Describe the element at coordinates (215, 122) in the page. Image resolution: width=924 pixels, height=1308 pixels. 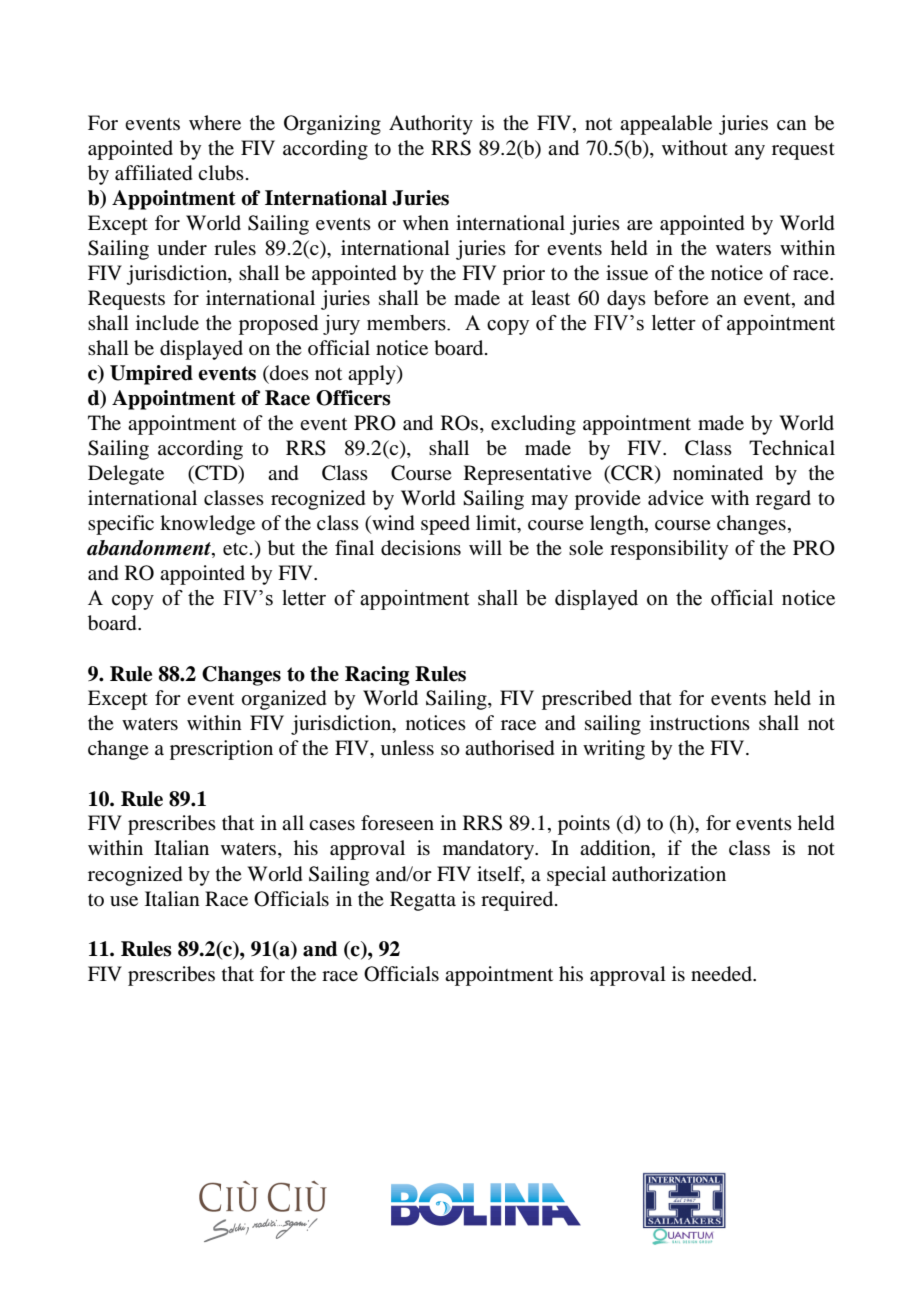
I see `where` at that location.
